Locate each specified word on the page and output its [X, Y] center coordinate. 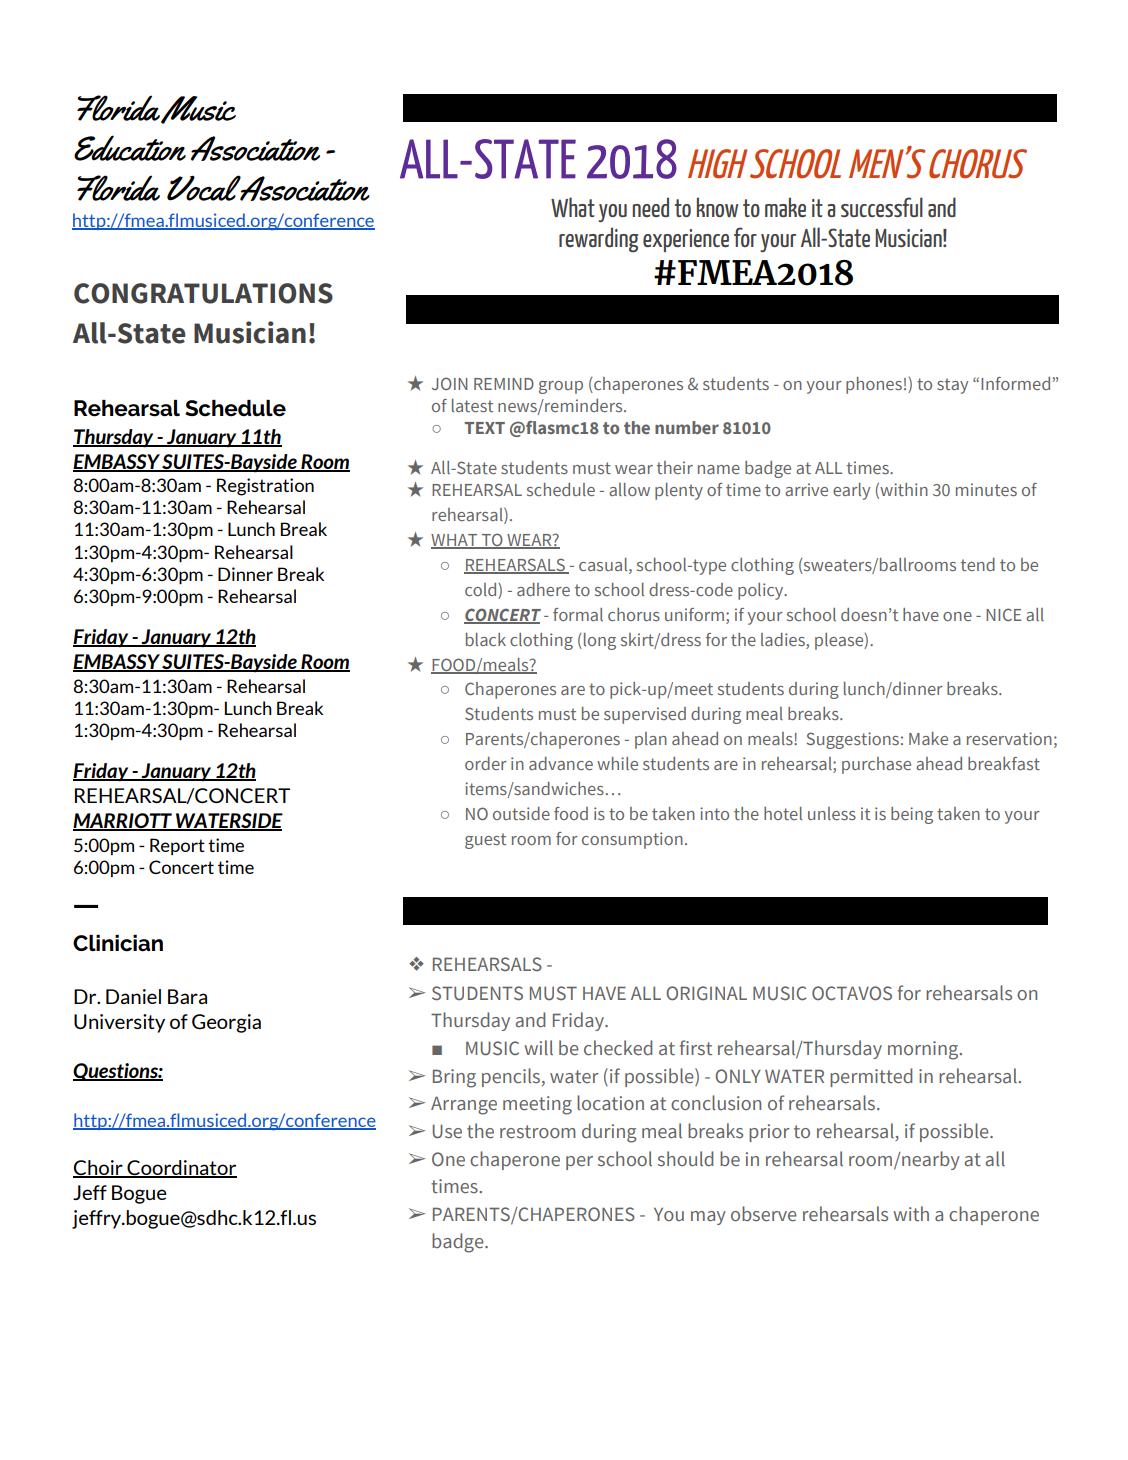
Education [130, 148]
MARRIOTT [123, 822]
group [561, 387]
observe [764, 1214]
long [598, 641]
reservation [1009, 738]
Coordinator [181, 1169]
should [685, 1159]
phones [874, 385]
